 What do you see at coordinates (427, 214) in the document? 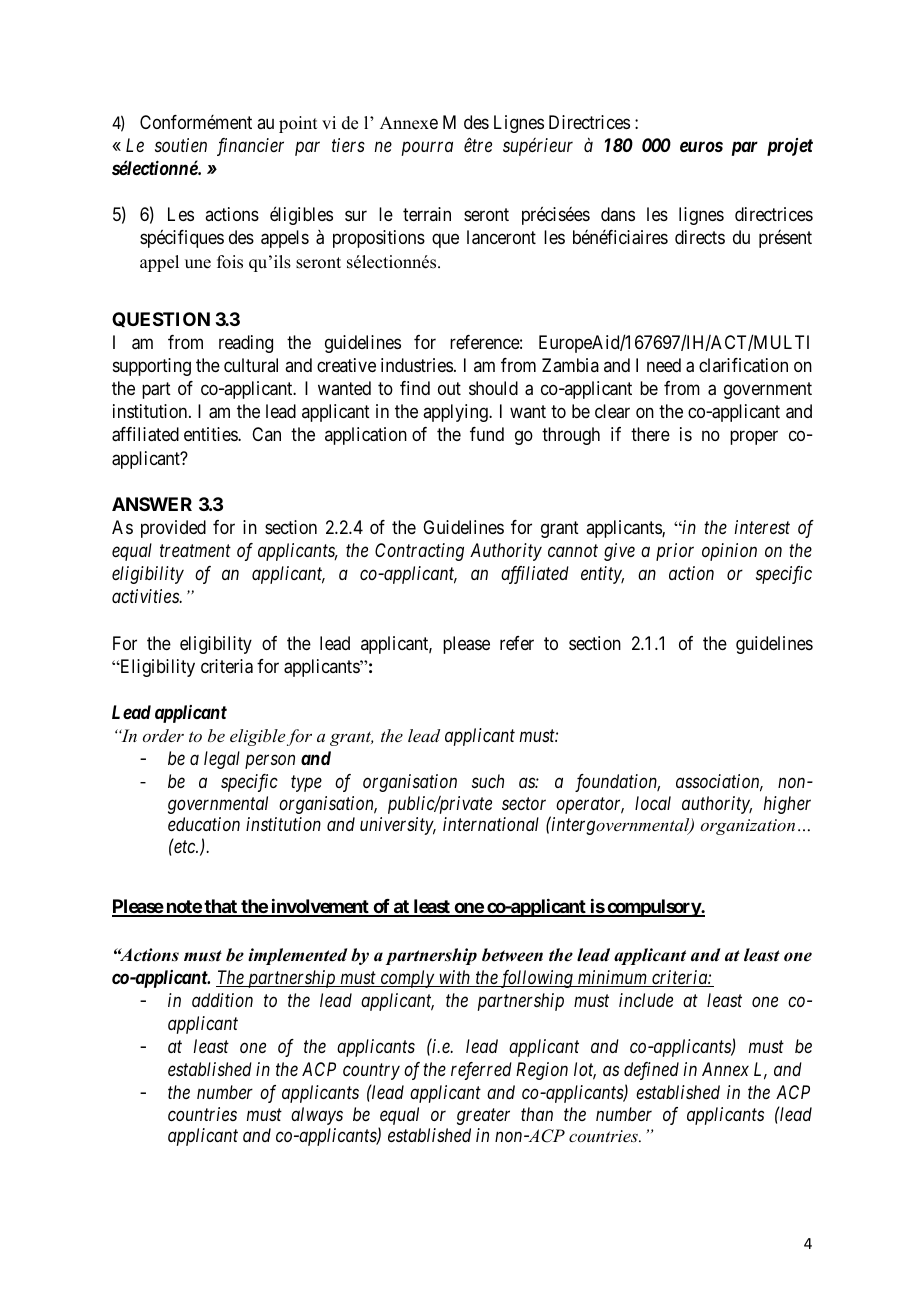
I see `terrain` at bounding box center [427, 214].
